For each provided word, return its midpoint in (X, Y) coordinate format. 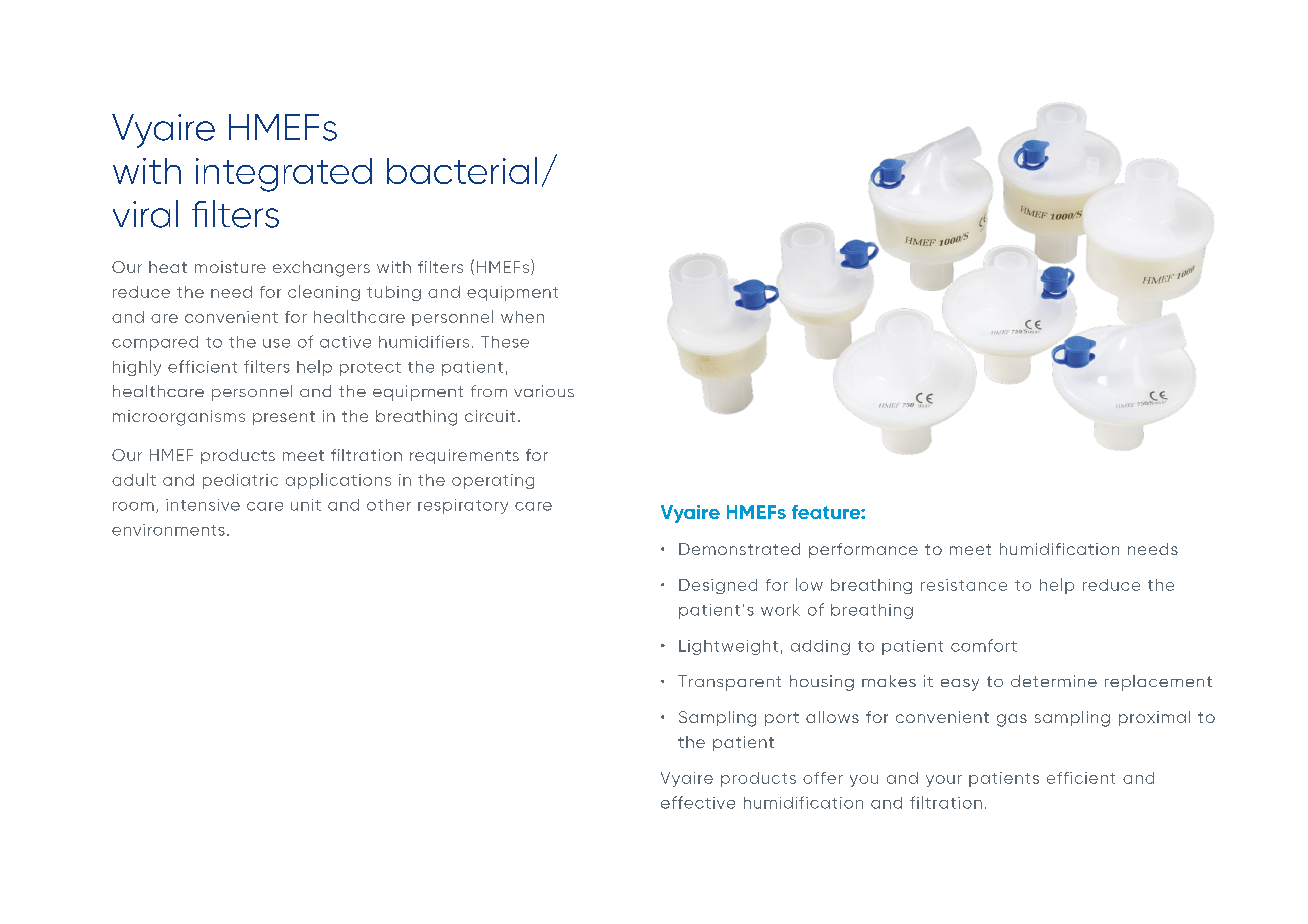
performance (863, 550)
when (522, 317)
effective (698, 802)
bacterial (462, 170)
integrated (284, 175)
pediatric (240, 481)
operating (493, 481)
